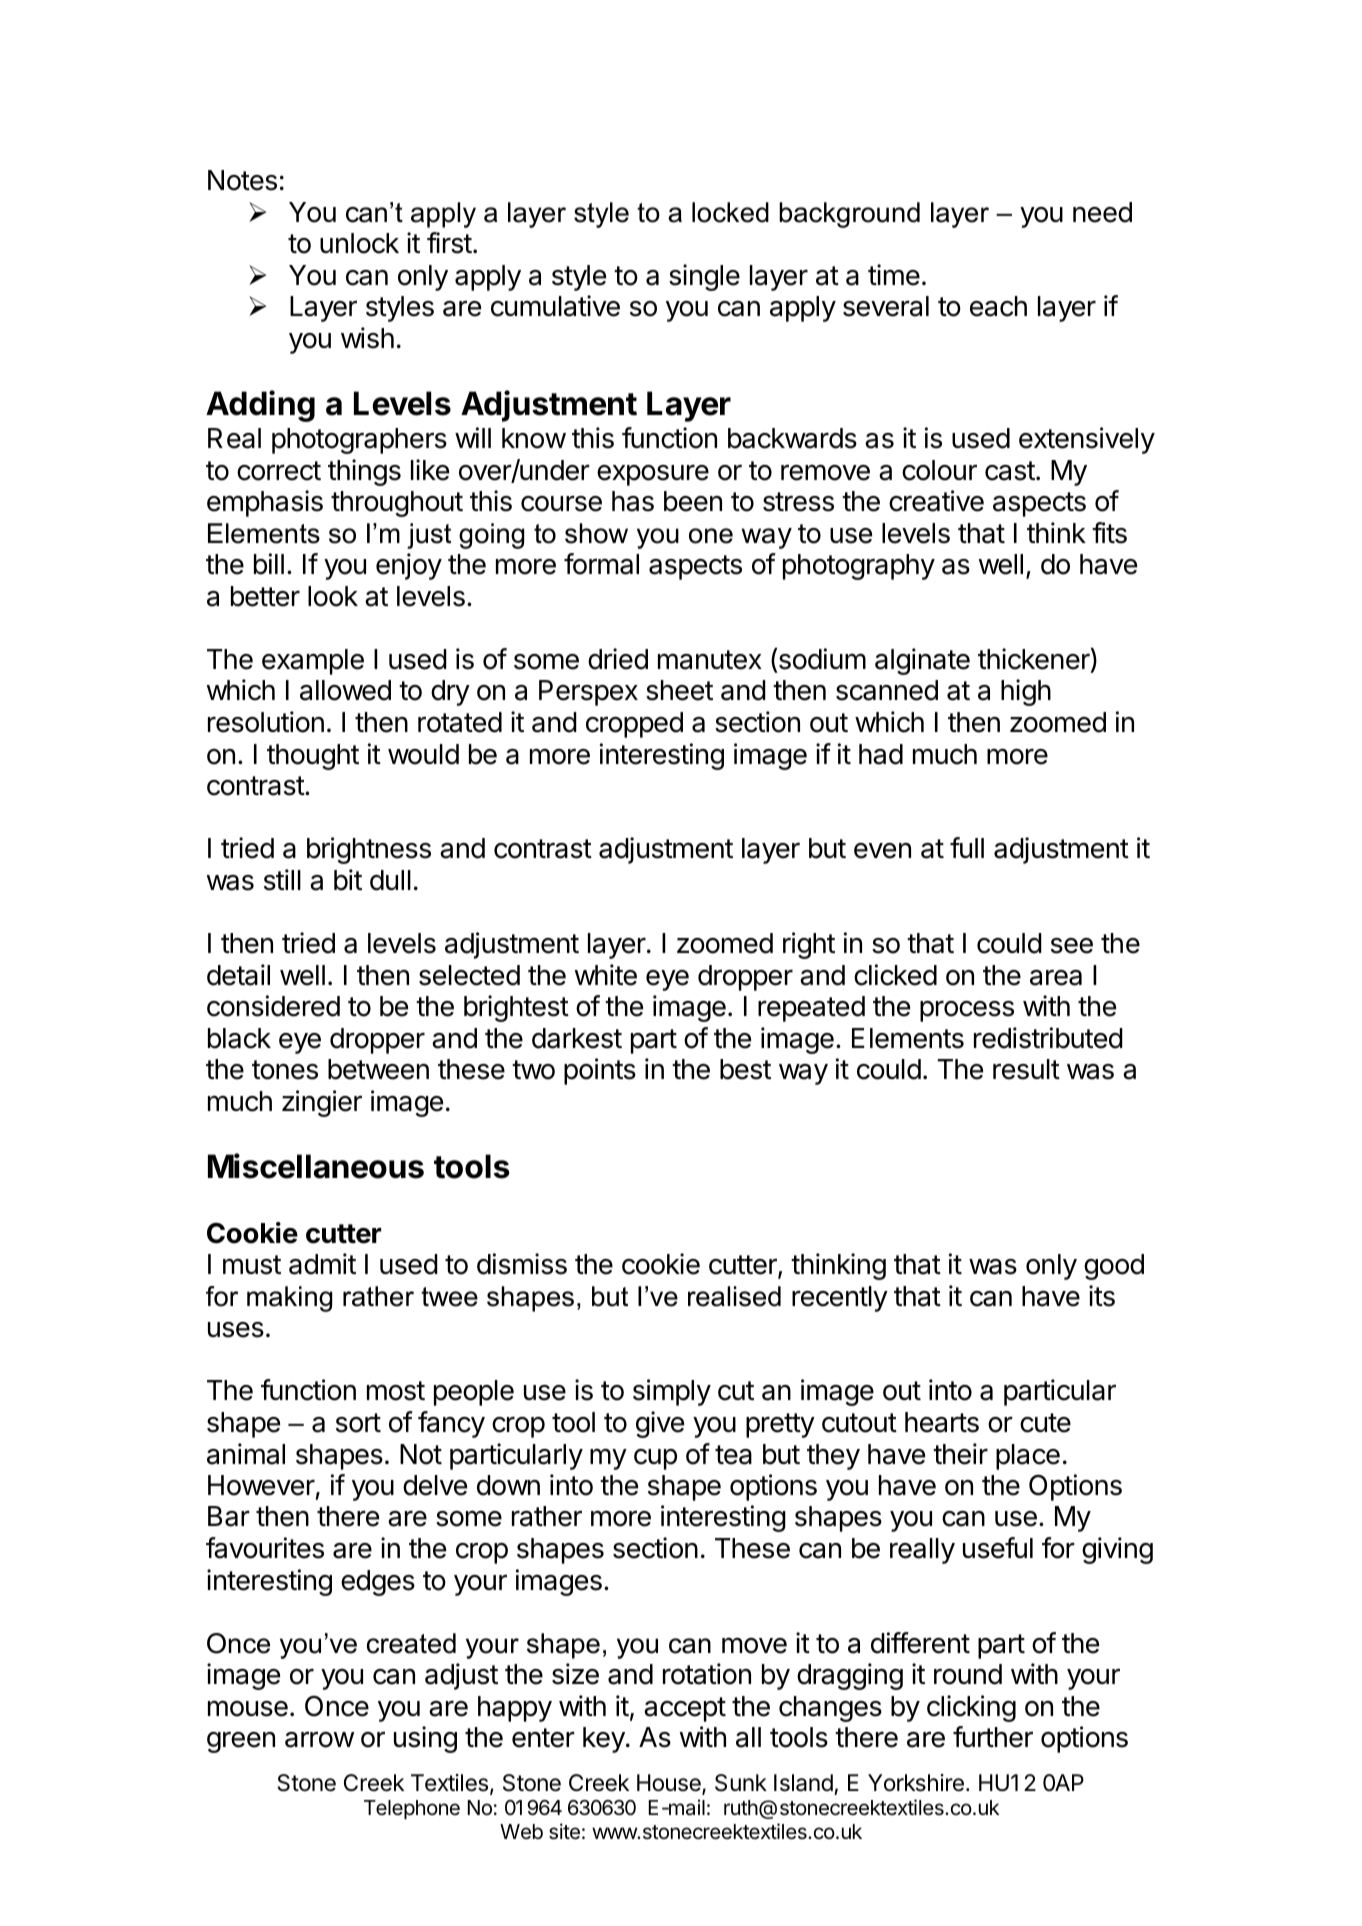 The width and height of the page is (1362, 1926). What do you see at coordinates (1114, 1267) in the page?
I see `good` at bounding box center [1114, 1267].
